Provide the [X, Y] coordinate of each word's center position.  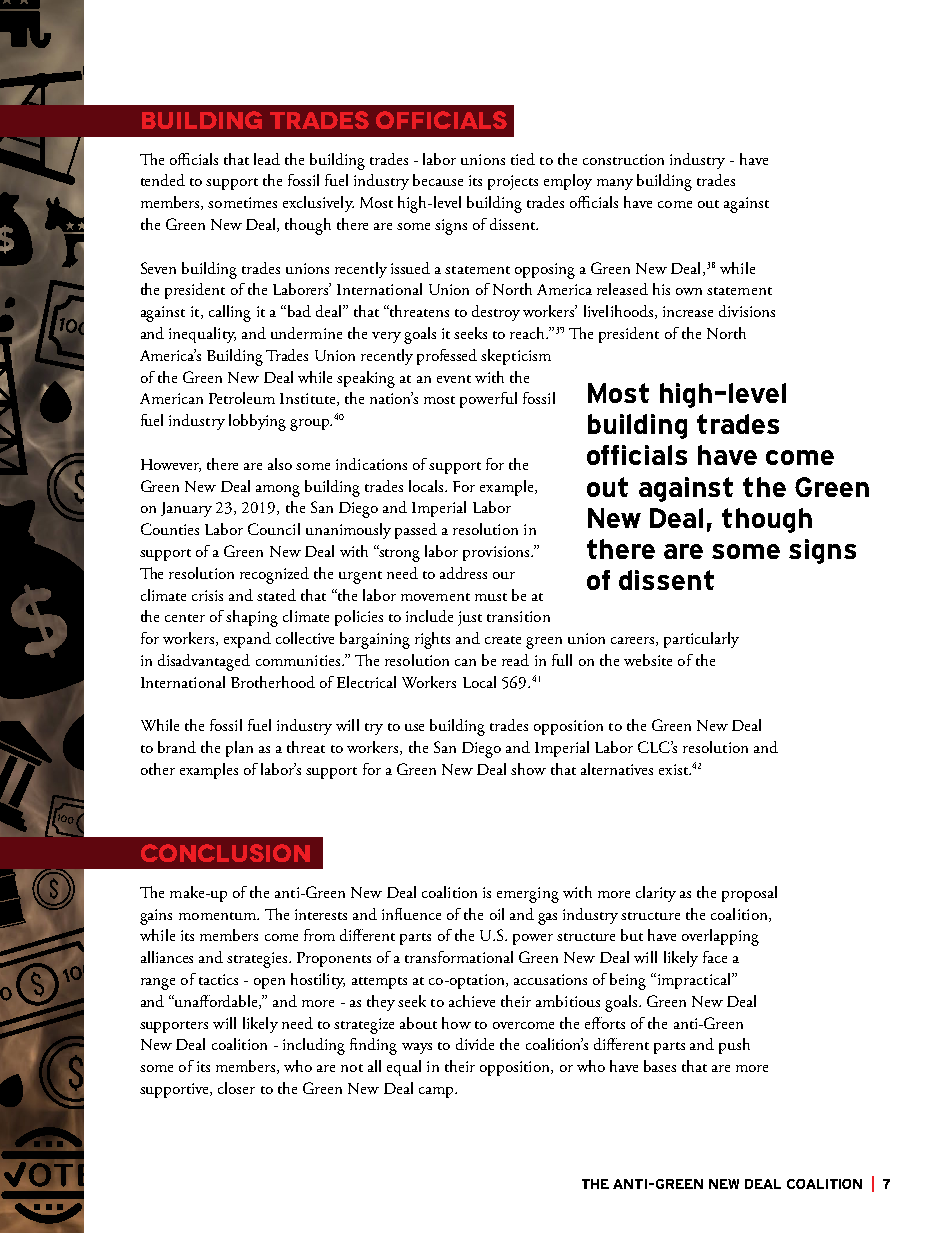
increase [688, 311]
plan [239, 749]
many [615, 184]
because [438, 180]
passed [416, 531]
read [515, 660]
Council [274, 529]
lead [267, 159]
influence [411, 914]
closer [236, 1088]
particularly [701, 640]
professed [447, 357]
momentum [218, 916]
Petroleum [242, 398]
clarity [656, 894]
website [648, 660]
